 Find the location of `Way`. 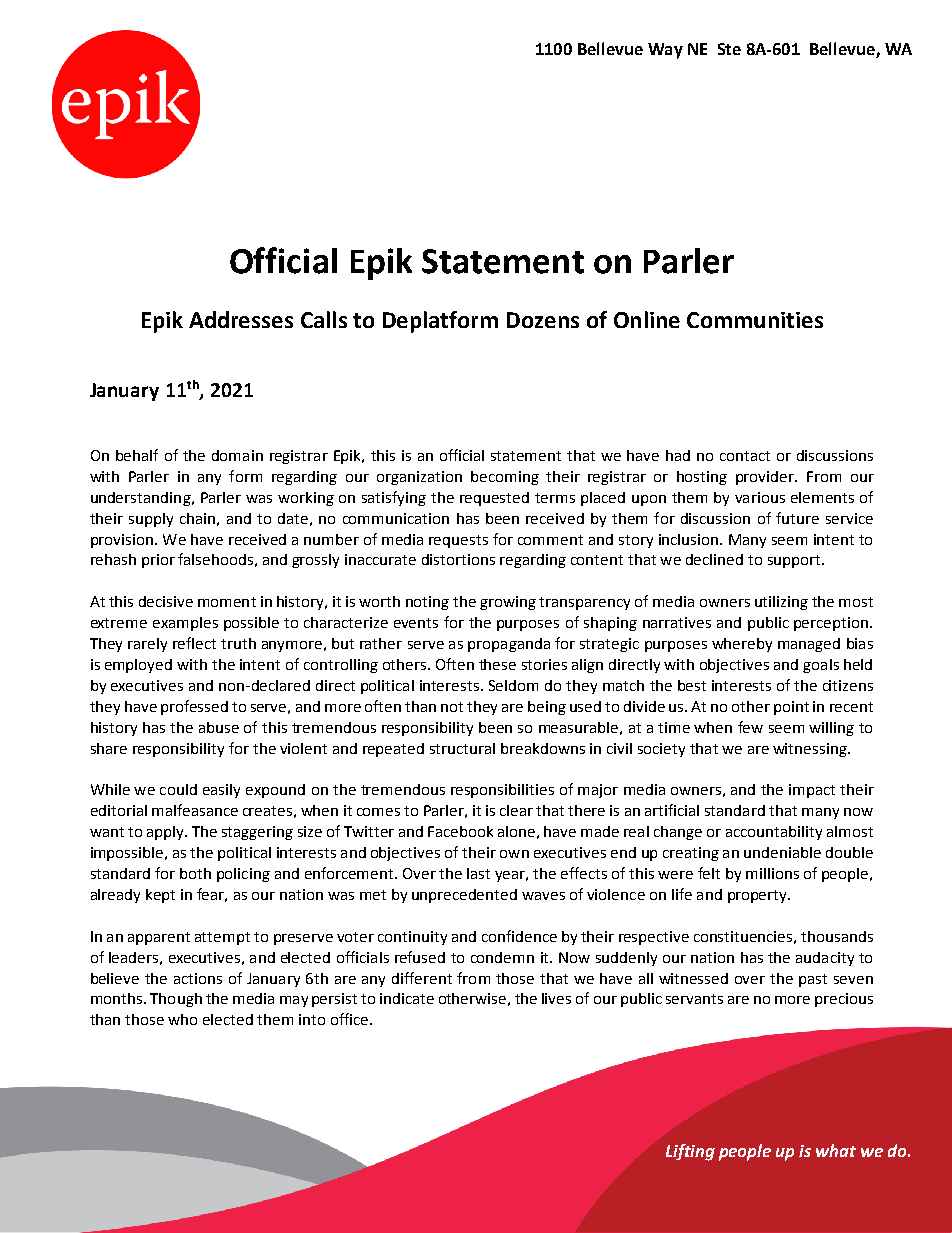

Way is located at coordinates (665, 51).
